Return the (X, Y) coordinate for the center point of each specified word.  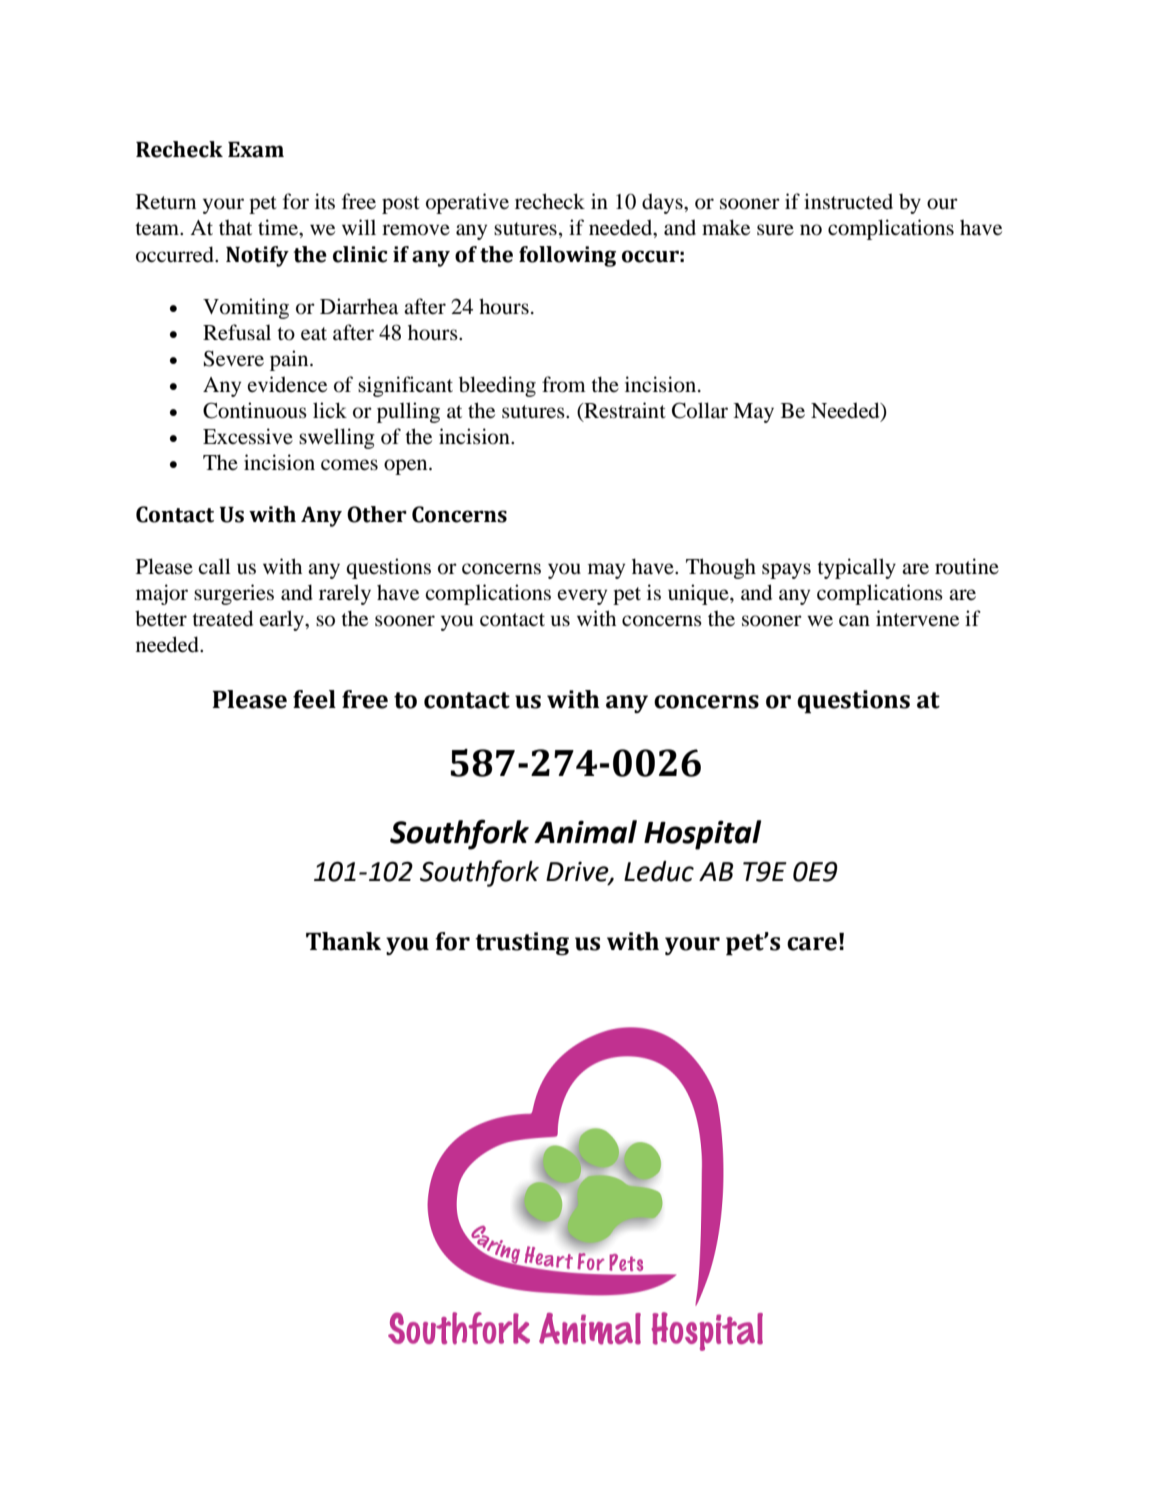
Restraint (624, 410)
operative (467, 203)
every (582, 597)
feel (314, 699)
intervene (917, 618)
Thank (343, 941)
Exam (256, 150)
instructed (848, 201)
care (812, 944)
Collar (700, 410)
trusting (522, 943)
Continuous (255, 410)
